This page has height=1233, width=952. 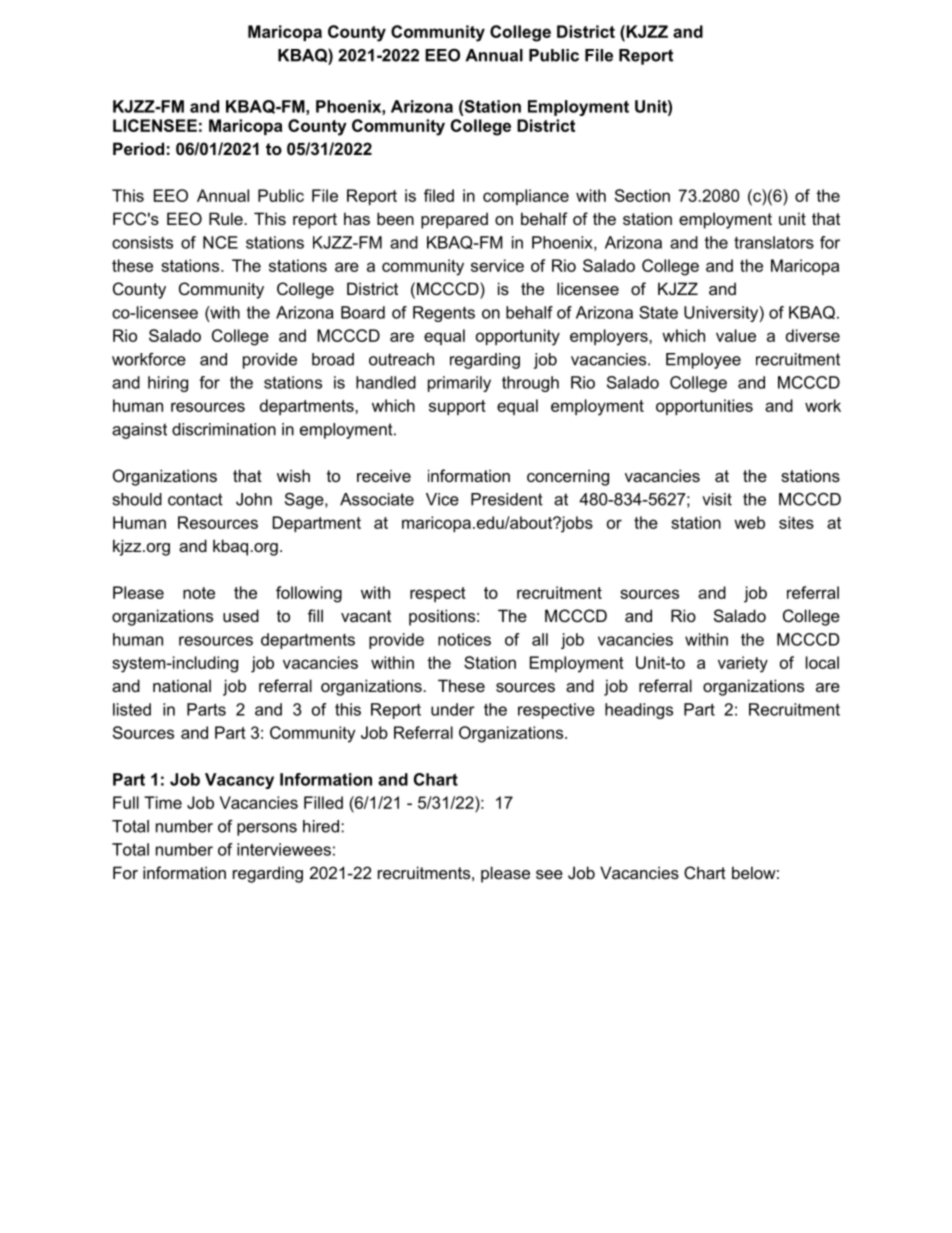 I want to click on support, so click(x=457, y=407).
